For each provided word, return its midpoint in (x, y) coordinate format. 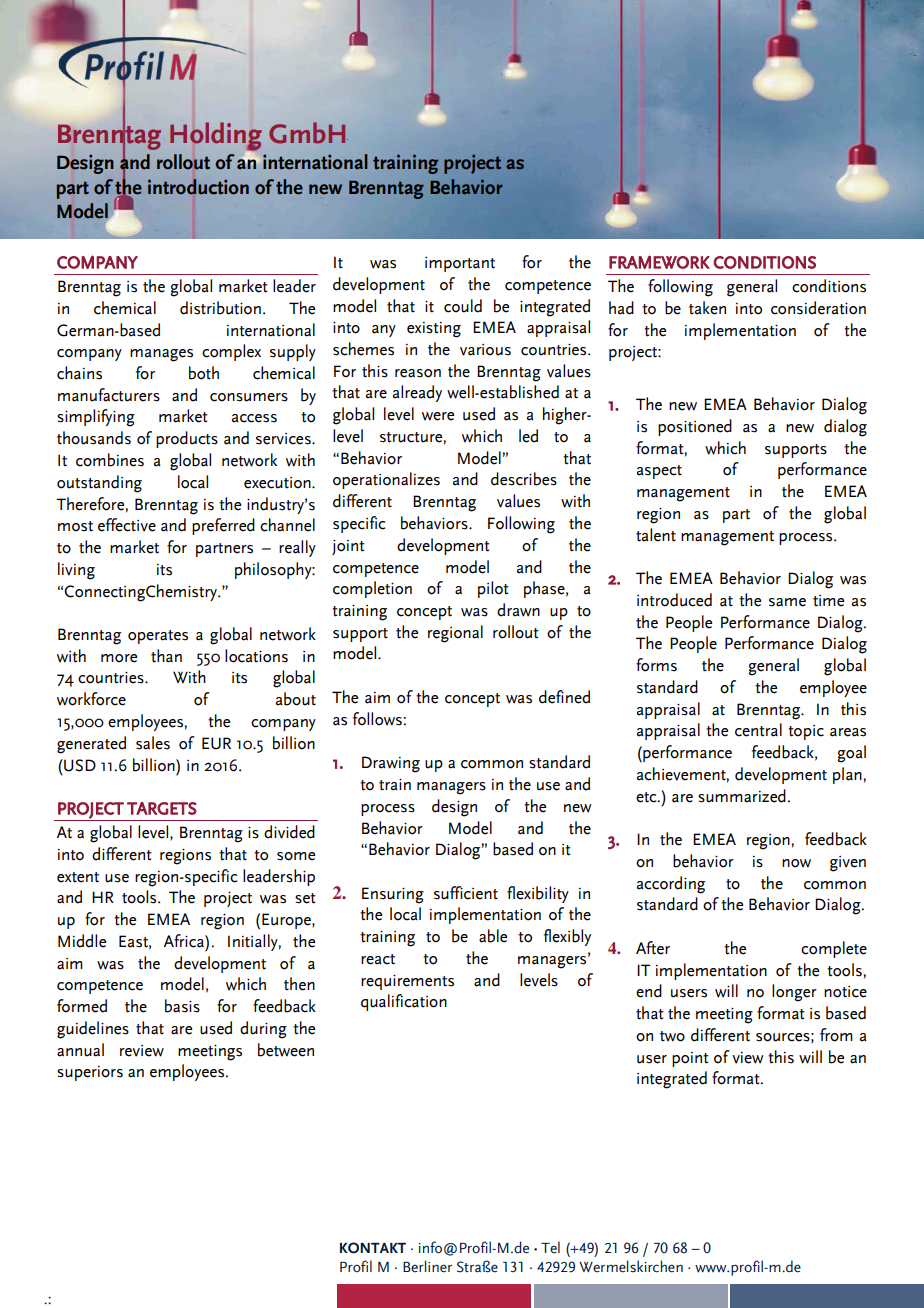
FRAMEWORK (659, 262)
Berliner (427, 1266)
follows (378, 719)
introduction (198, 187)
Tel (550, 1247)
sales (153, 743)
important (460, 264)
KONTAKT (373, 1248)
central (758, 730)
